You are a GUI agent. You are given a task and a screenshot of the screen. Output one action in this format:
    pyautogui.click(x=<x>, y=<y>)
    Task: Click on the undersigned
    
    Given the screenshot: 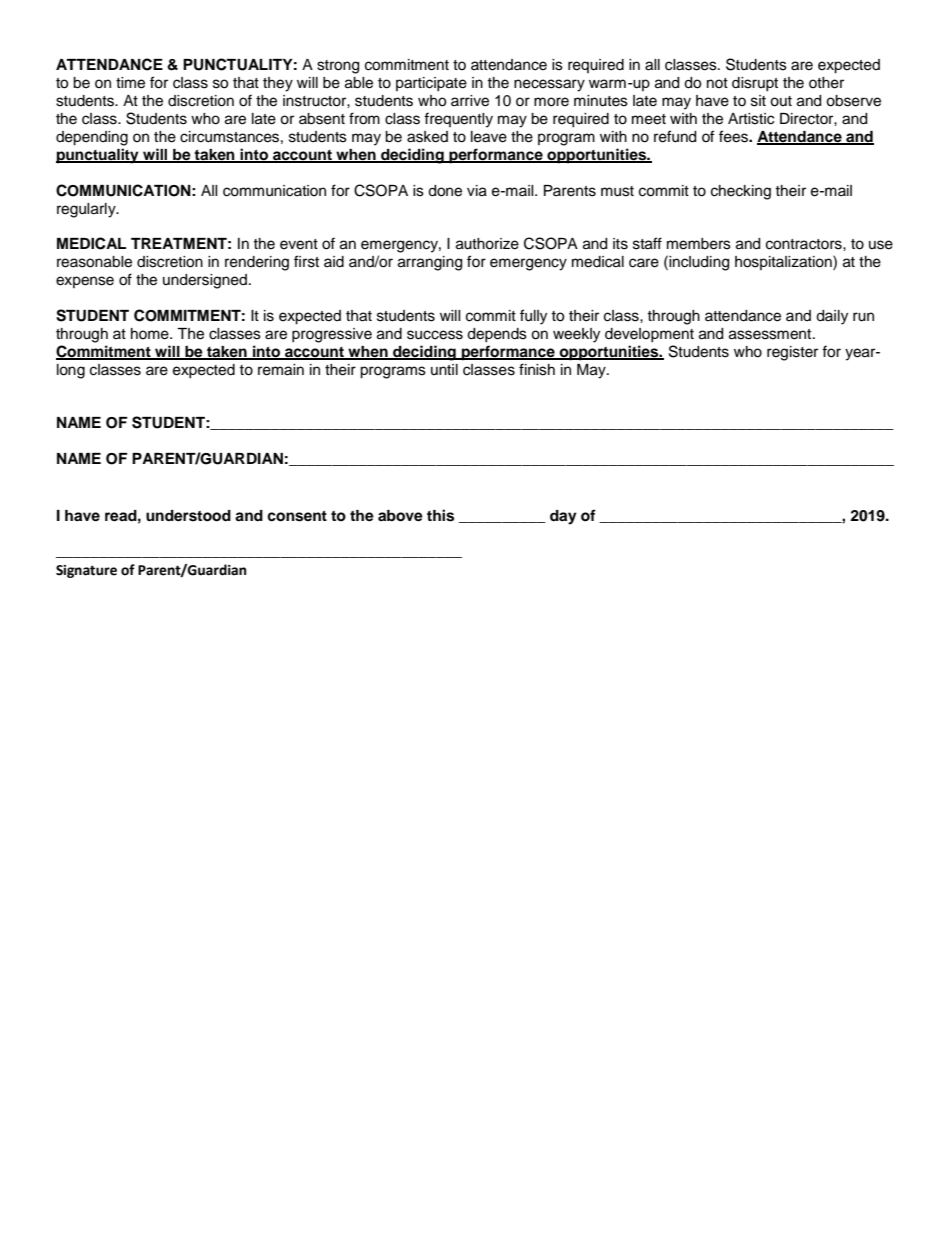 What is the action you would take?
    pyautogui.click(x=205, y=281)
